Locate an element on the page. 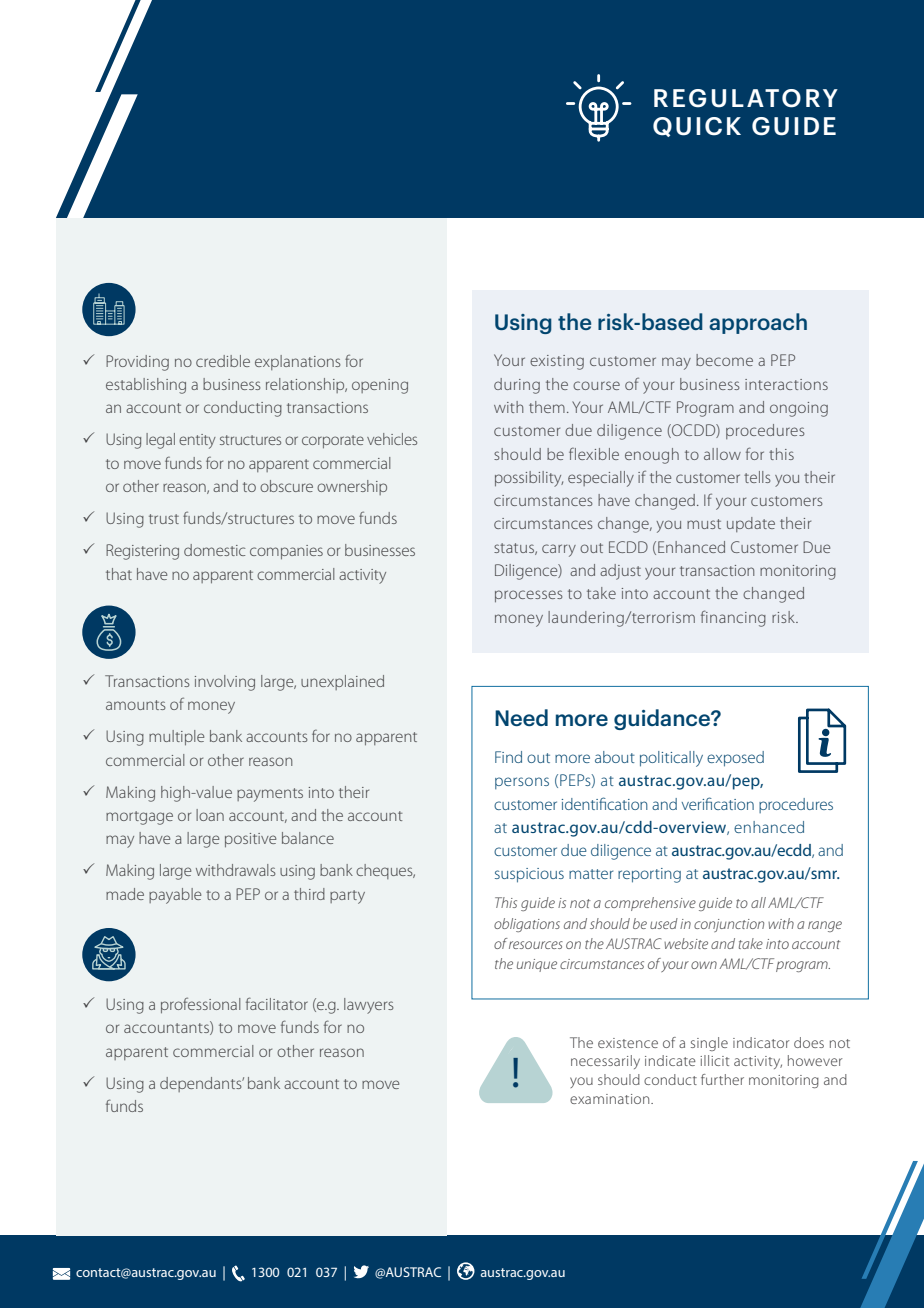  domestic is located at coordinates (214, 550).
